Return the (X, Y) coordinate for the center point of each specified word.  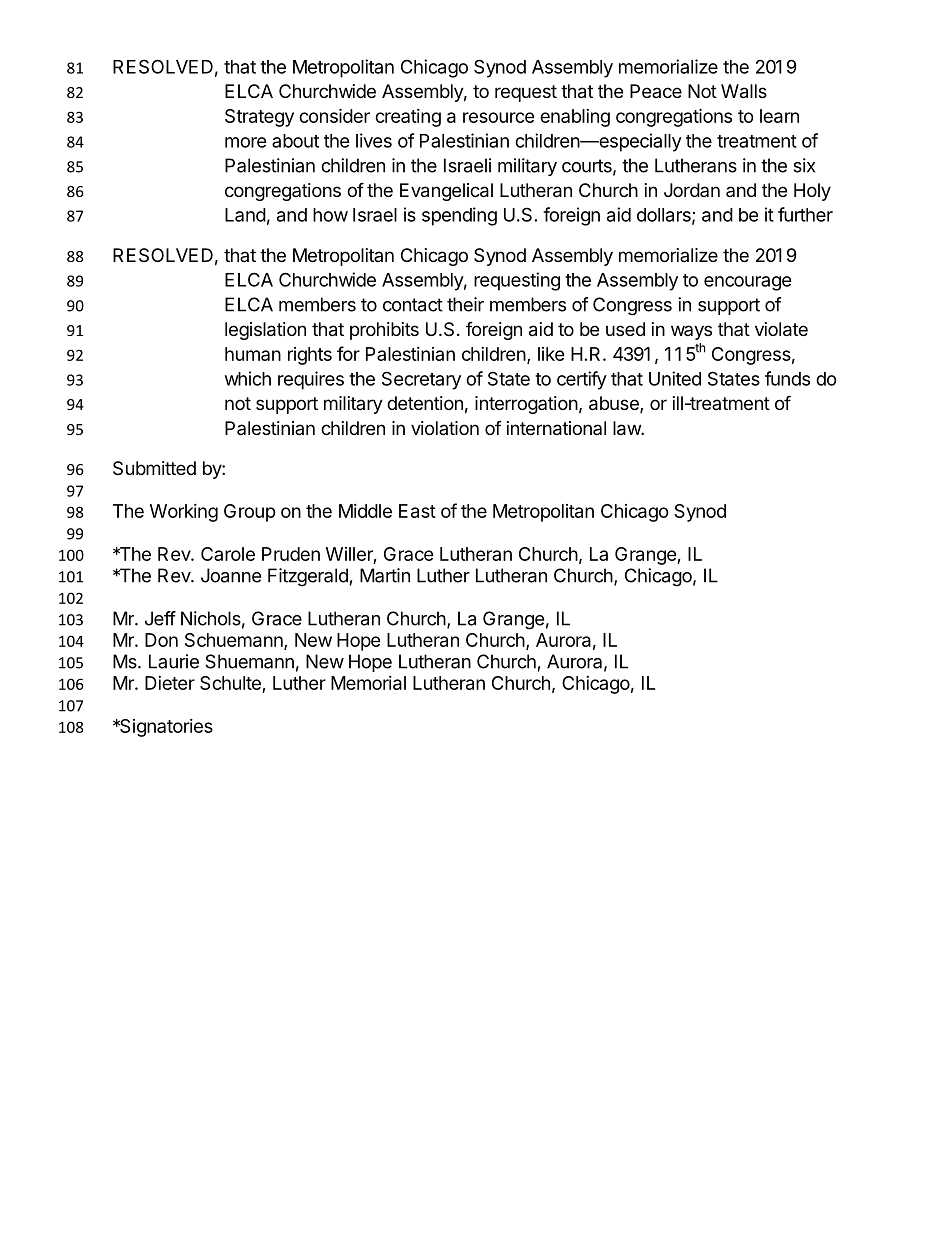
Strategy (259, 118)
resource (499, 117)
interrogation (526, 405)
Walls (744, 91)
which (248, 378)
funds (787, 378)
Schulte (231, 684)
